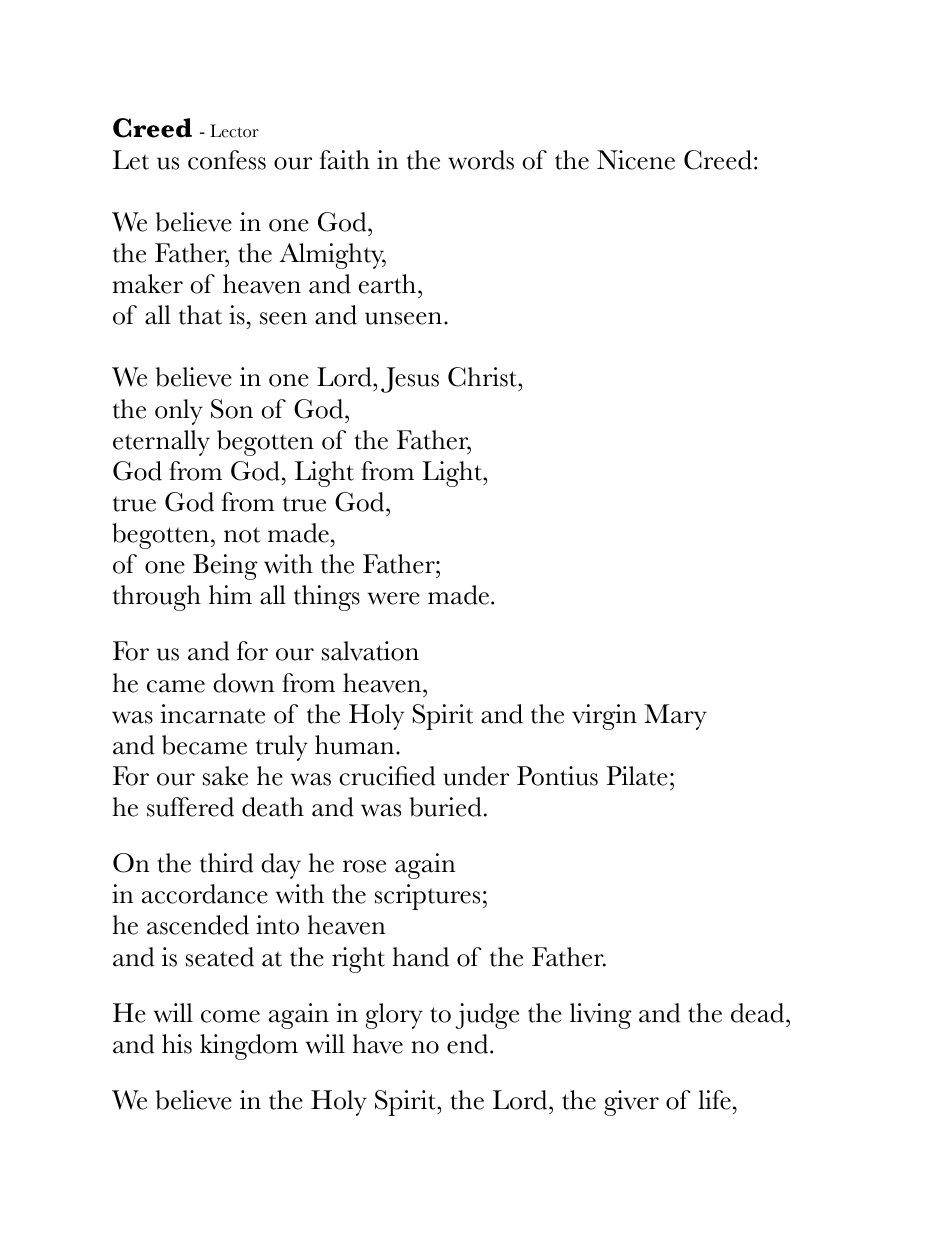 The height and width of the document is (1233, 952). What do you see at coordinates (636, 160) in the document?
I see `Nicene` at bounding box center [636, 160].
